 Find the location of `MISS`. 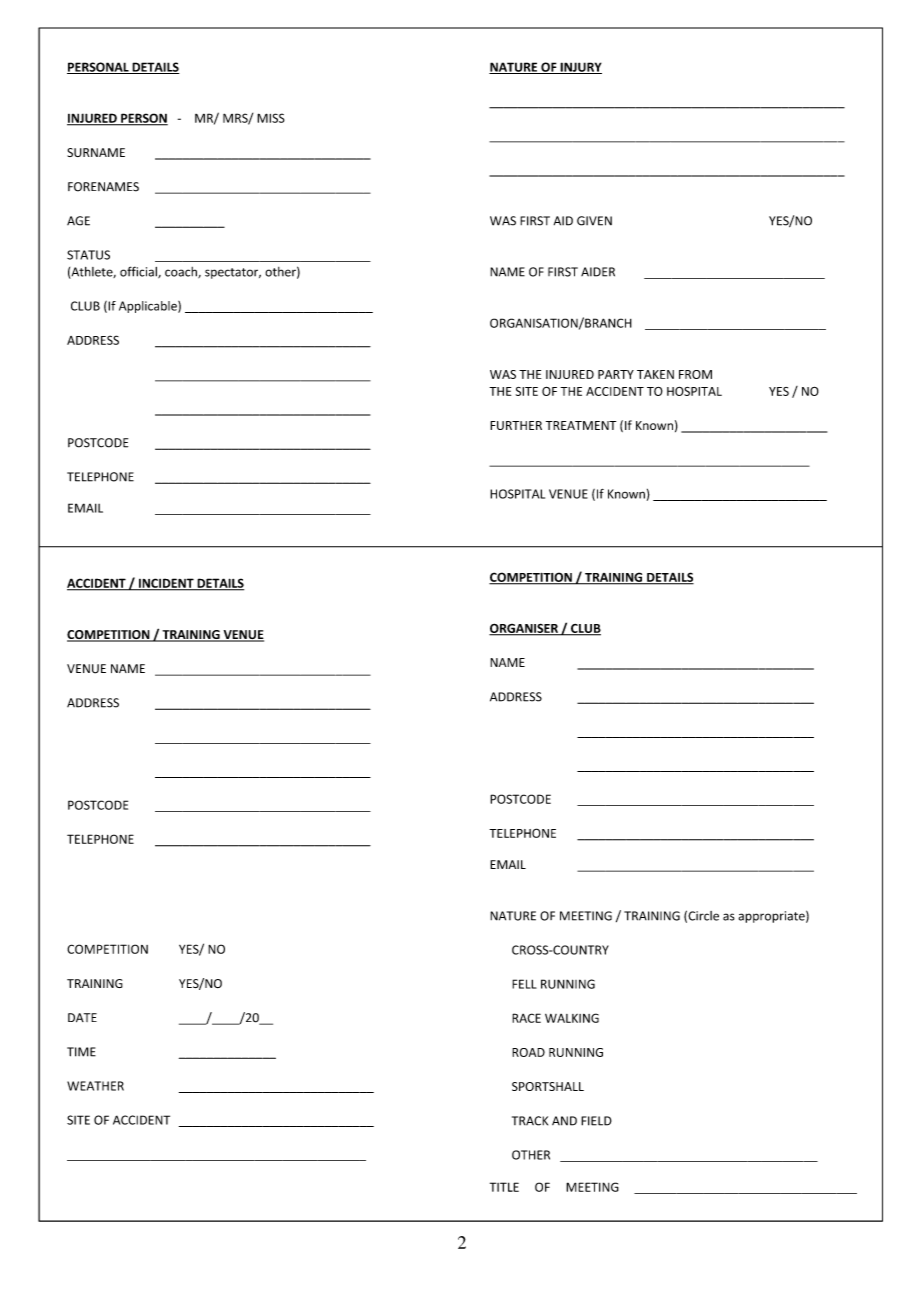

MISS is located at coordinates (271, 118).
